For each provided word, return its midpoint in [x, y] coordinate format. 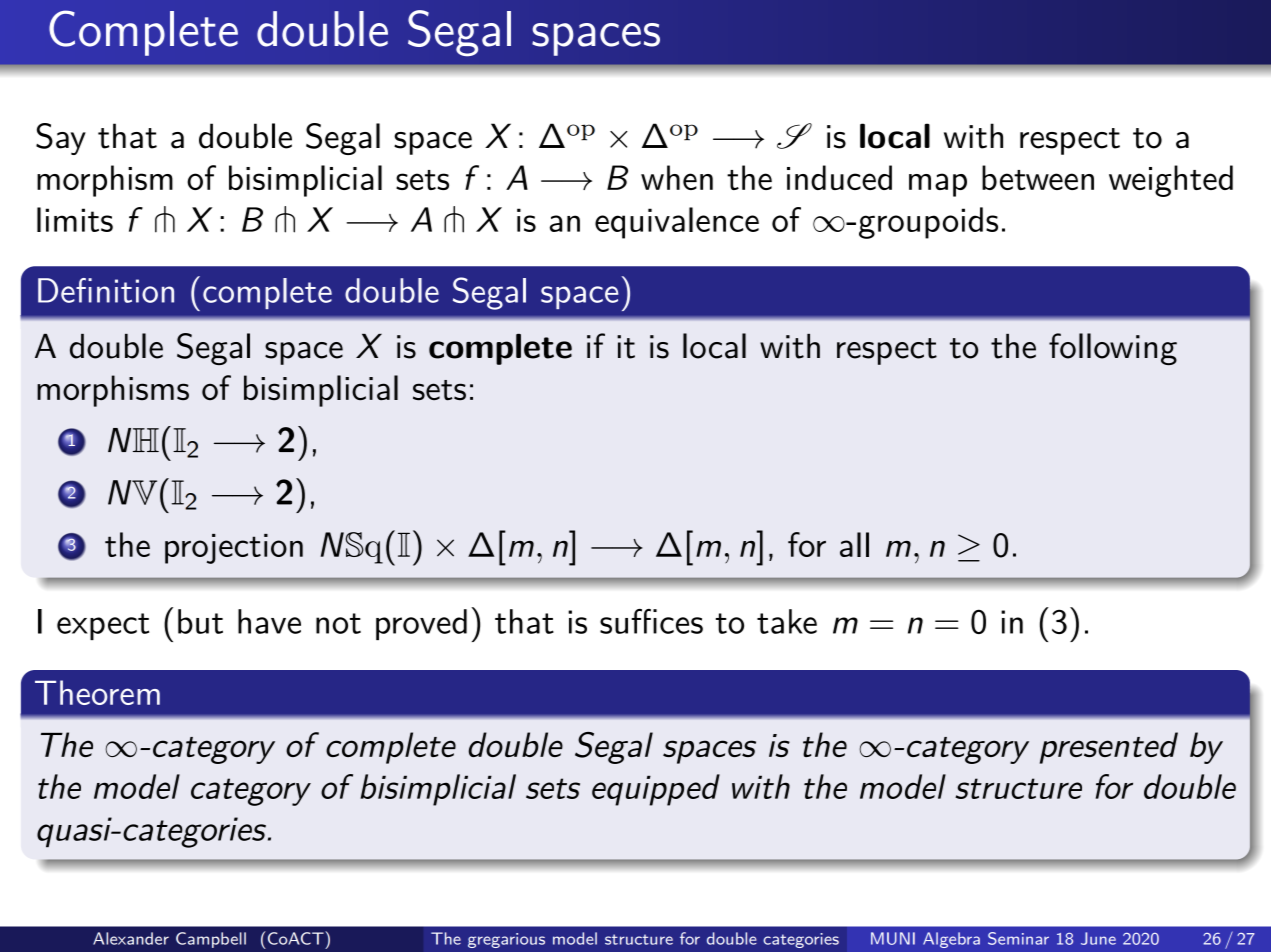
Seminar [1018, 938]
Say [61, 139]
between [1038, 177]
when [677, 177]
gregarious [506, 940]
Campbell [211, 940]
